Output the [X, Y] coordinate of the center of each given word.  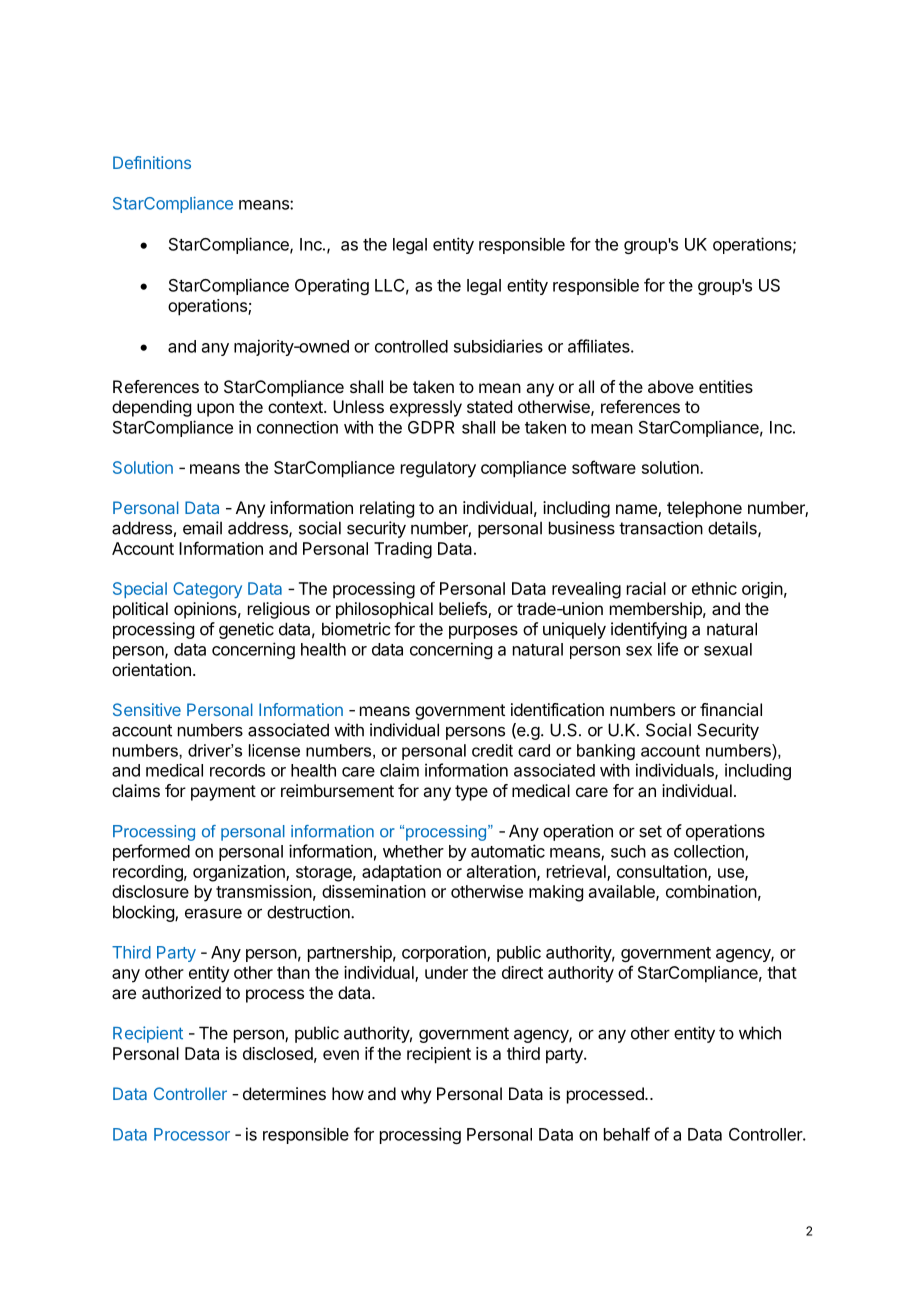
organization [240, 873]
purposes [483, 632]
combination [711, 891]
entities [726, 386]
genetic [246, 630]
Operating [332, 286]
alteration [502, 872]
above [671, 386]
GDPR [431, 427]
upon [215, 410]
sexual [728, 649]
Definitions [152, 162]
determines [284, 1093]
